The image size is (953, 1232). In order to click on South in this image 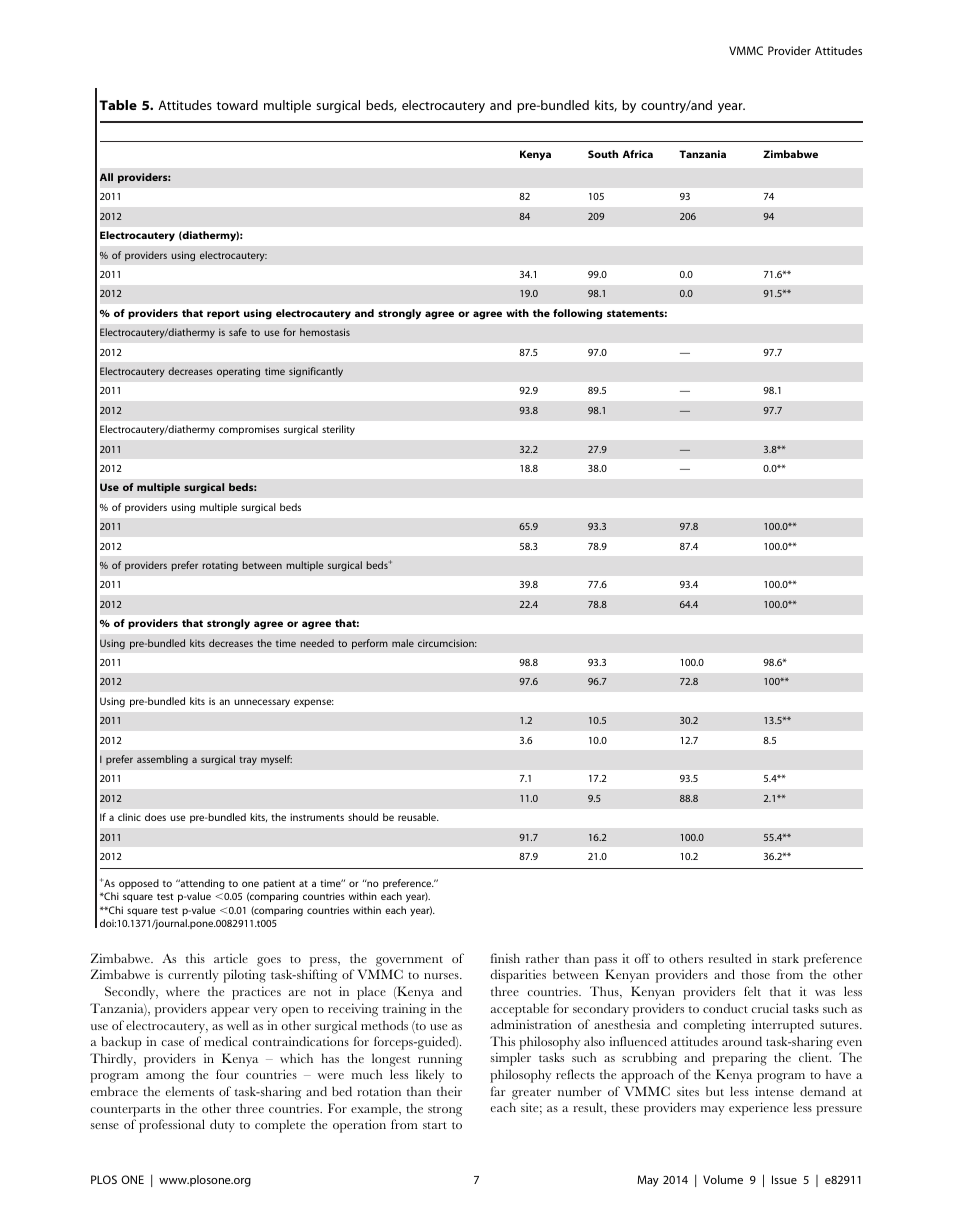, I will do `click(603, 154)`.
